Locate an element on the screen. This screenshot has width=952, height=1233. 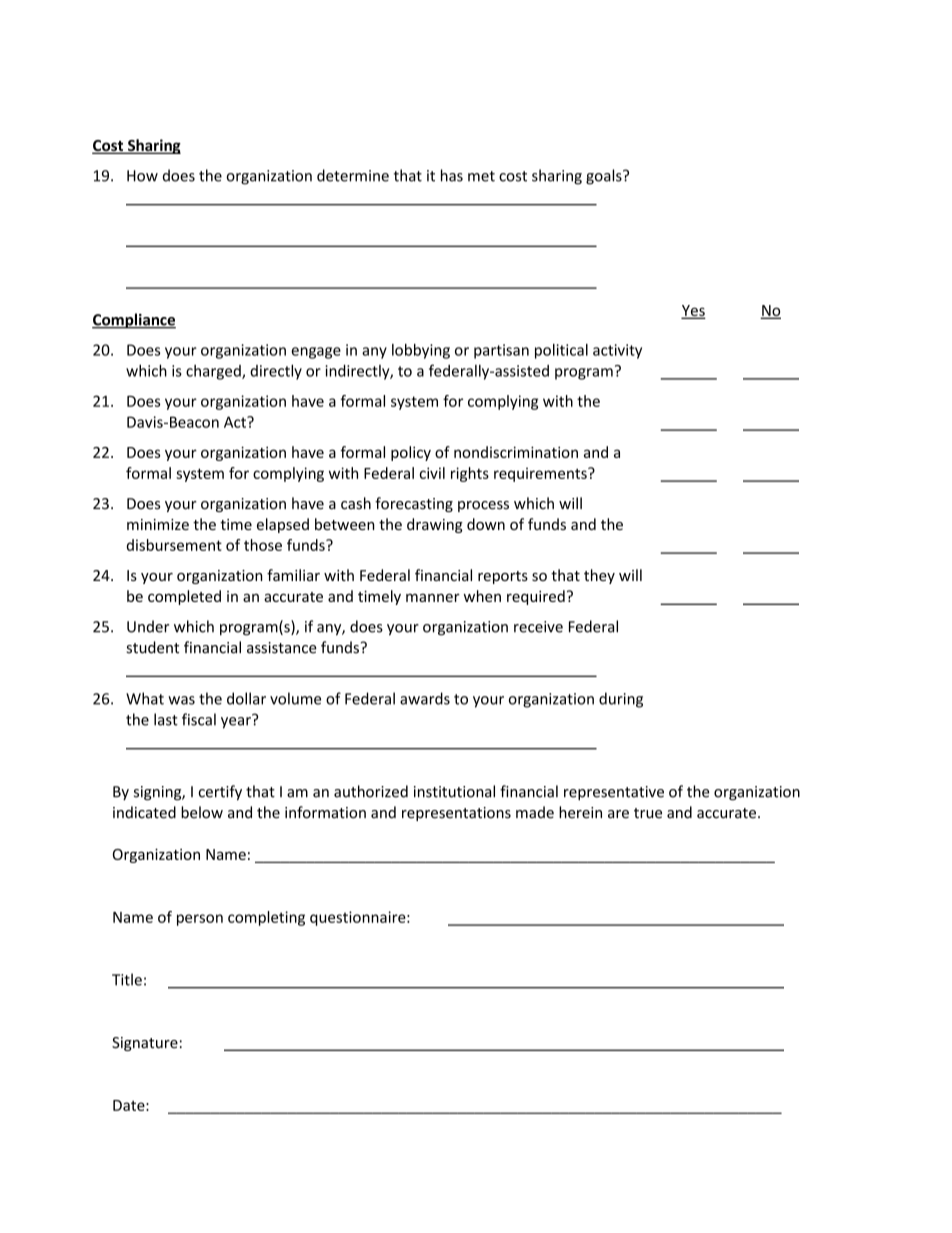
How is located at coordinates (142, 176).
